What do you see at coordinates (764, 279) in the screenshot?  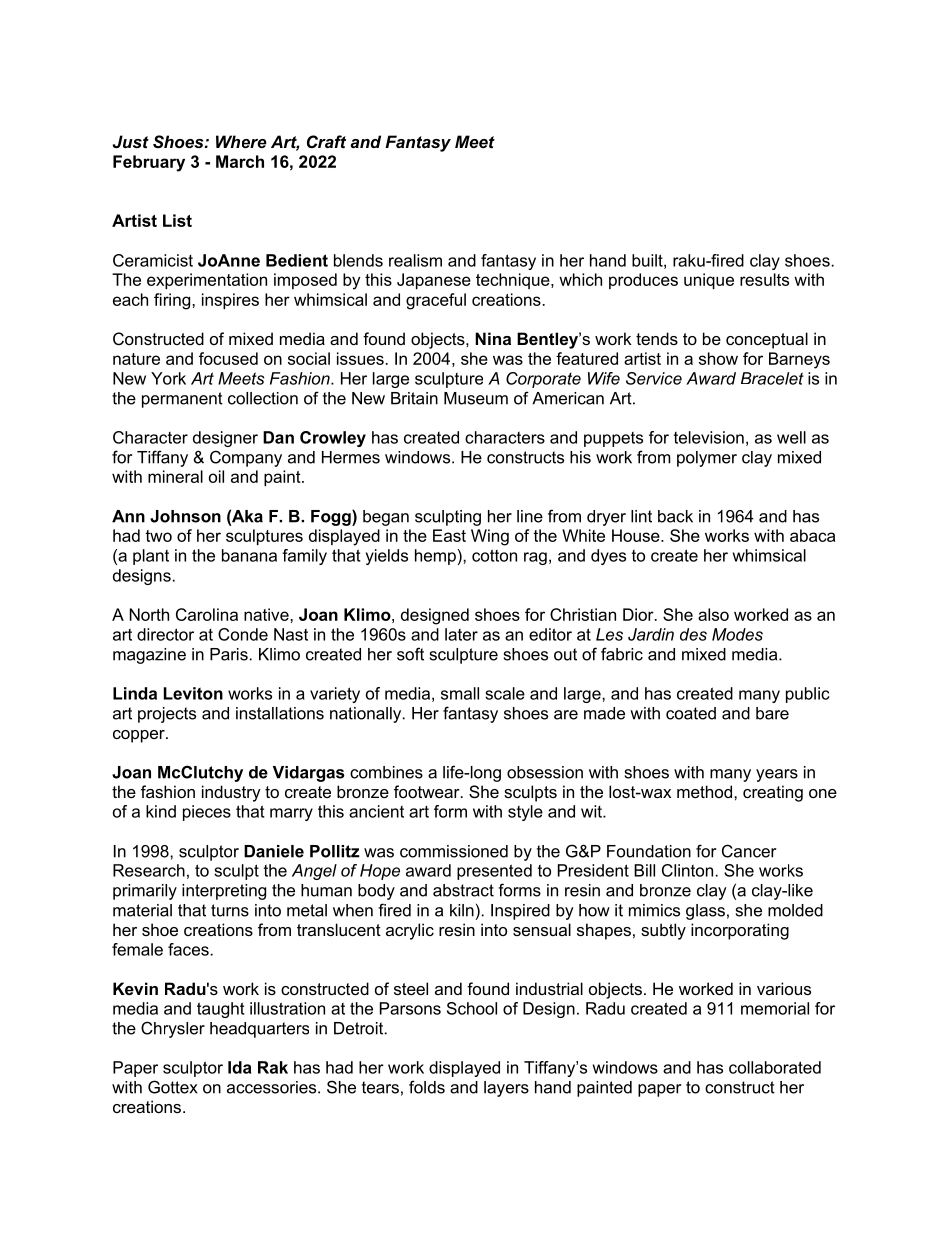 I see `results` at bounding box center [764, 279].
